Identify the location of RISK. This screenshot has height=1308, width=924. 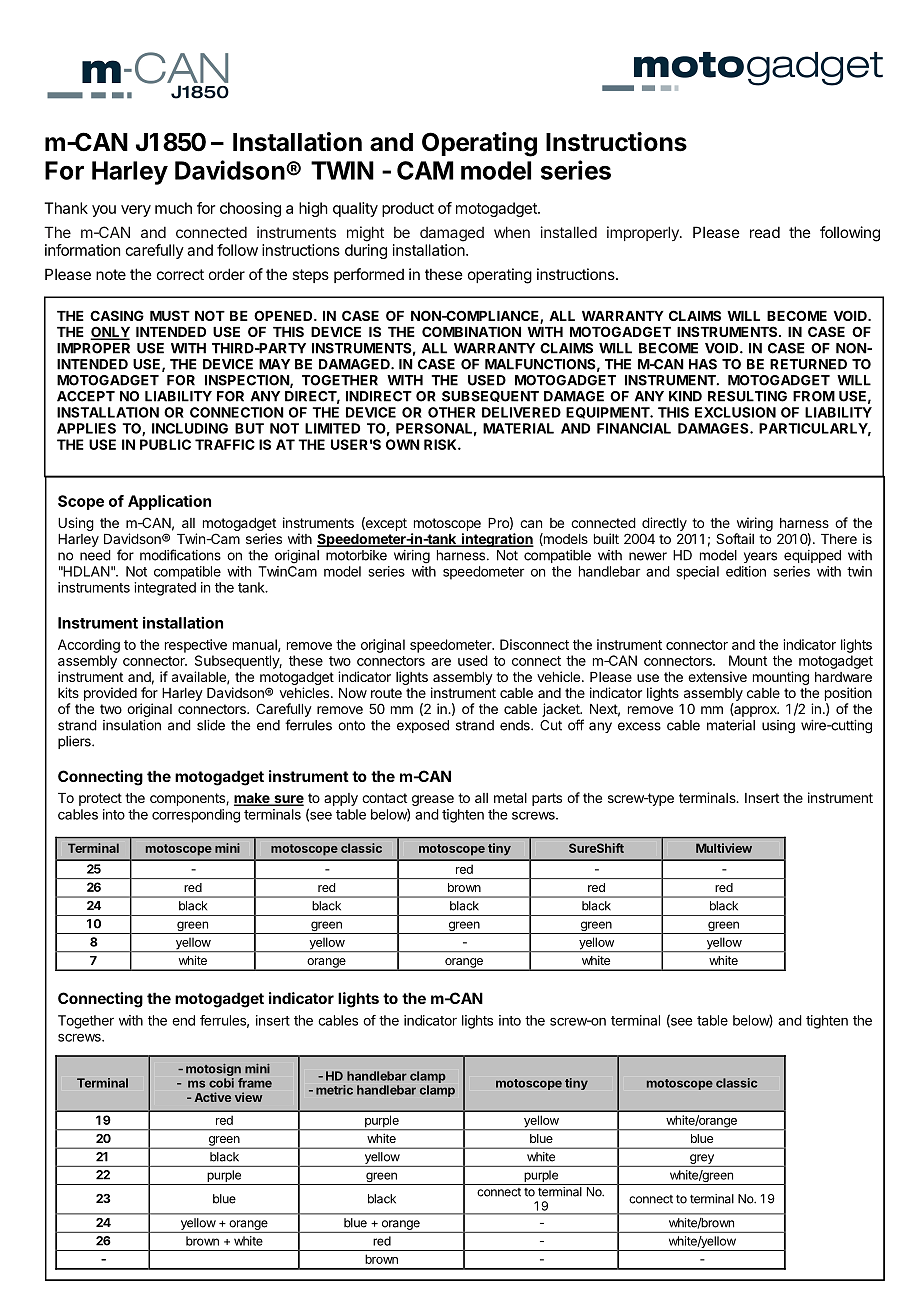
(441, 444).
